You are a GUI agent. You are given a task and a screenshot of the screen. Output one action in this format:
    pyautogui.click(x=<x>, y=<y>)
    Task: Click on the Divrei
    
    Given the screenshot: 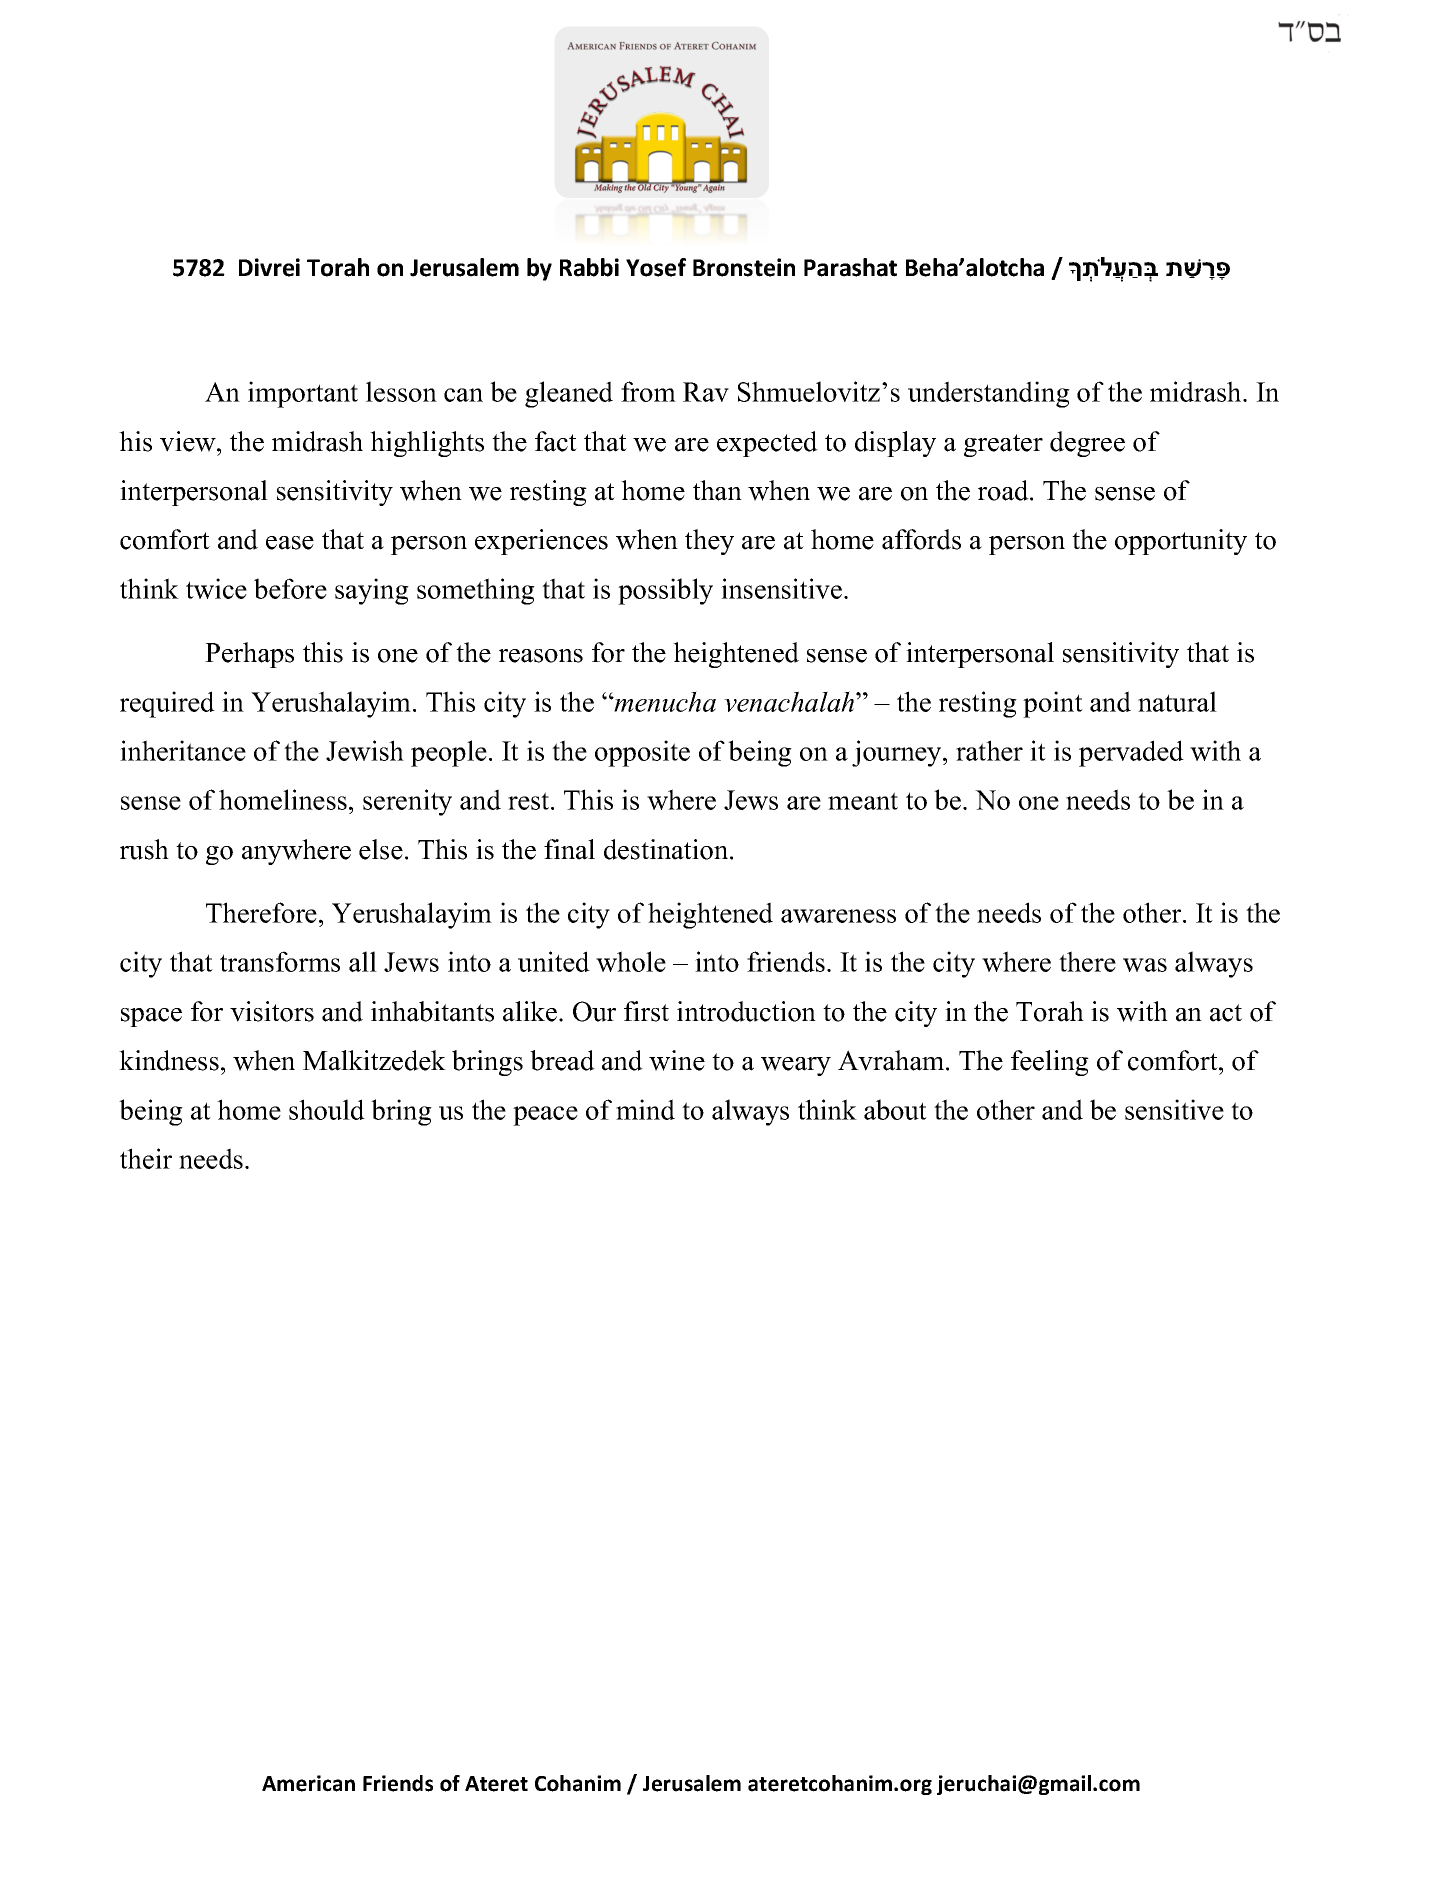 What is the action you would take?
    pyautogui.click(x=269, y=267)
